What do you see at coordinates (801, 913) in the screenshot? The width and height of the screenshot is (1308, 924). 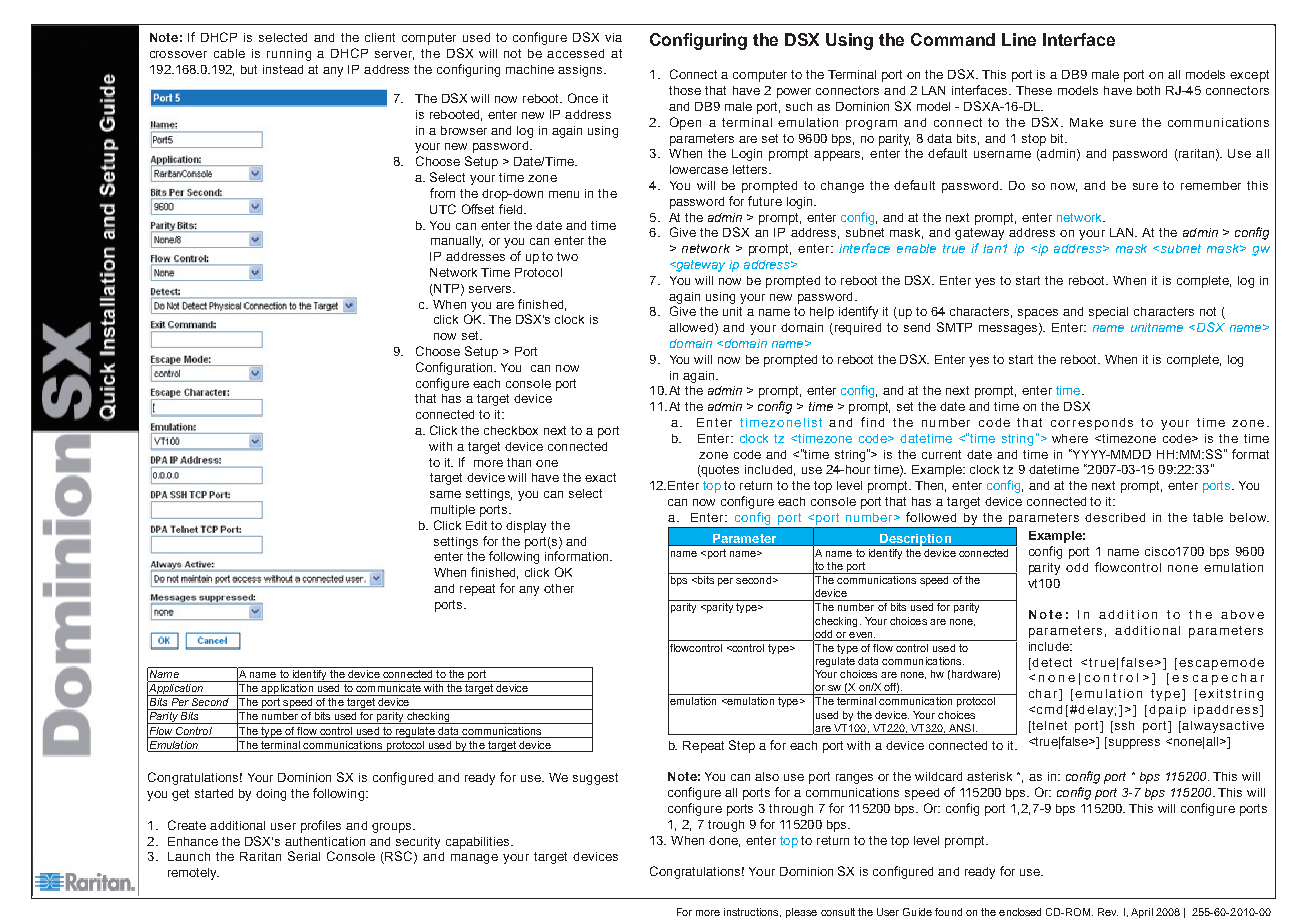 I see `please` at bounding box center [801, 913].
